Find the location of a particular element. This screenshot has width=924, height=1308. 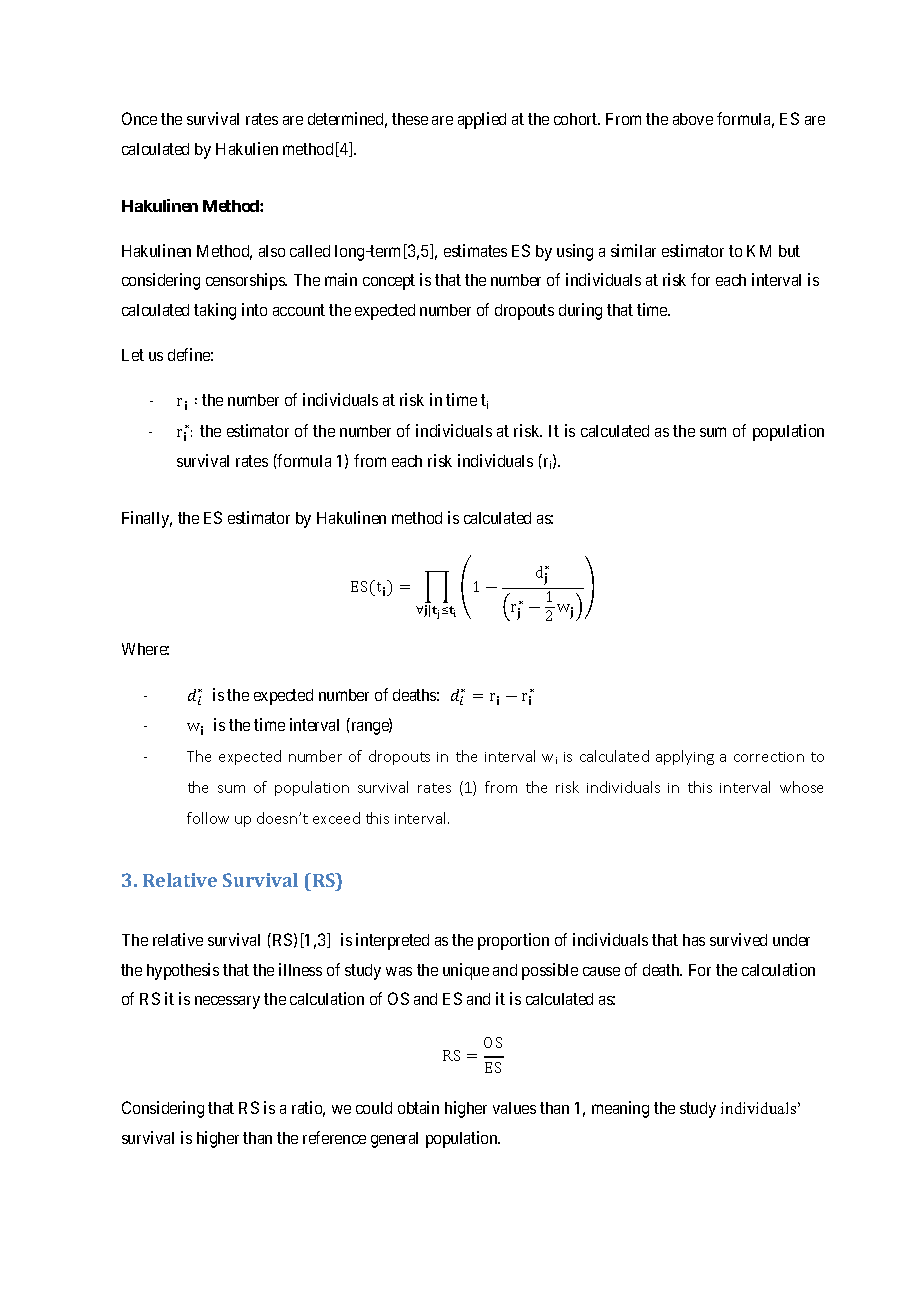

but is located at coordinates (789, 251).
